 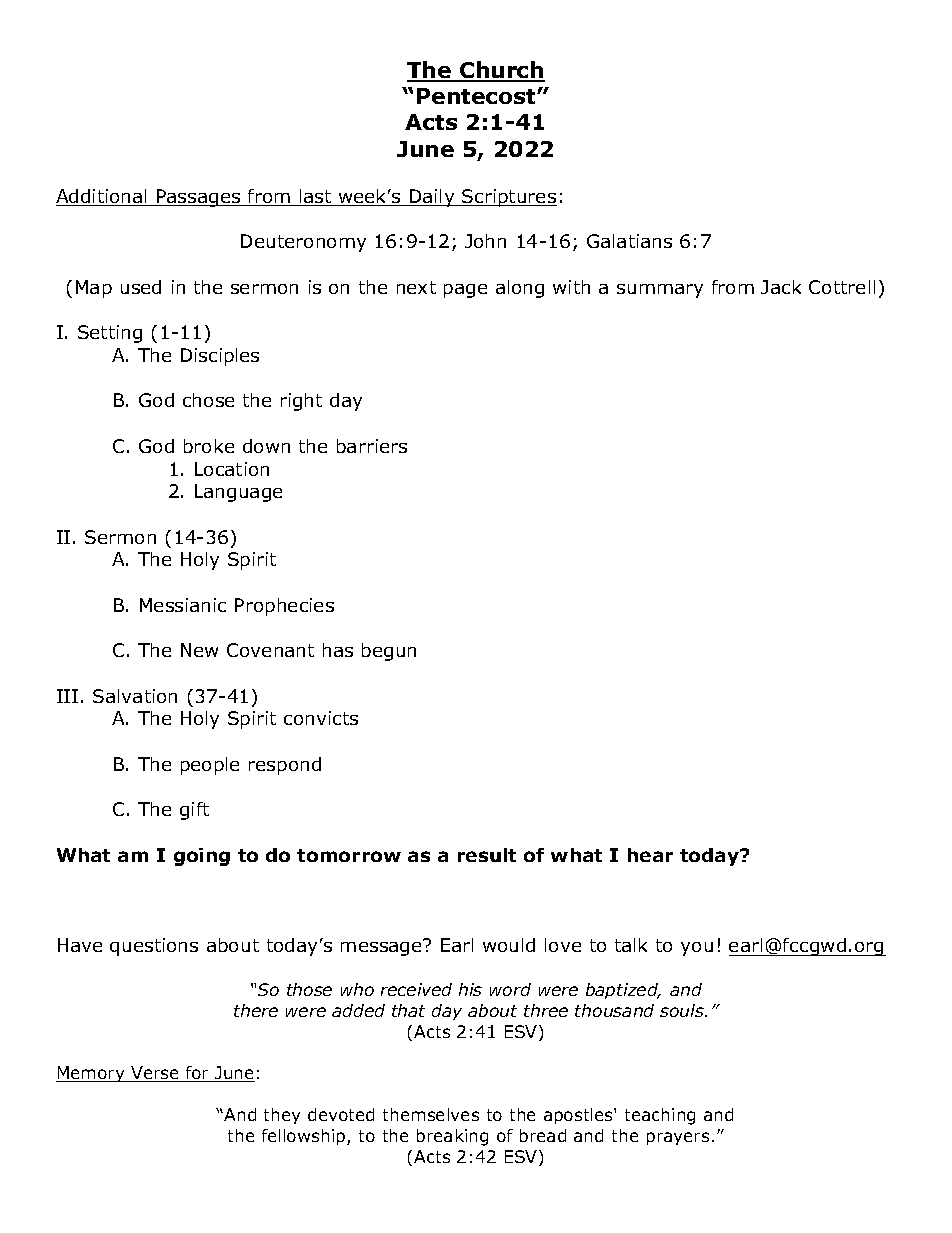 I want to click on Passages, so click(x=199, y=198).
